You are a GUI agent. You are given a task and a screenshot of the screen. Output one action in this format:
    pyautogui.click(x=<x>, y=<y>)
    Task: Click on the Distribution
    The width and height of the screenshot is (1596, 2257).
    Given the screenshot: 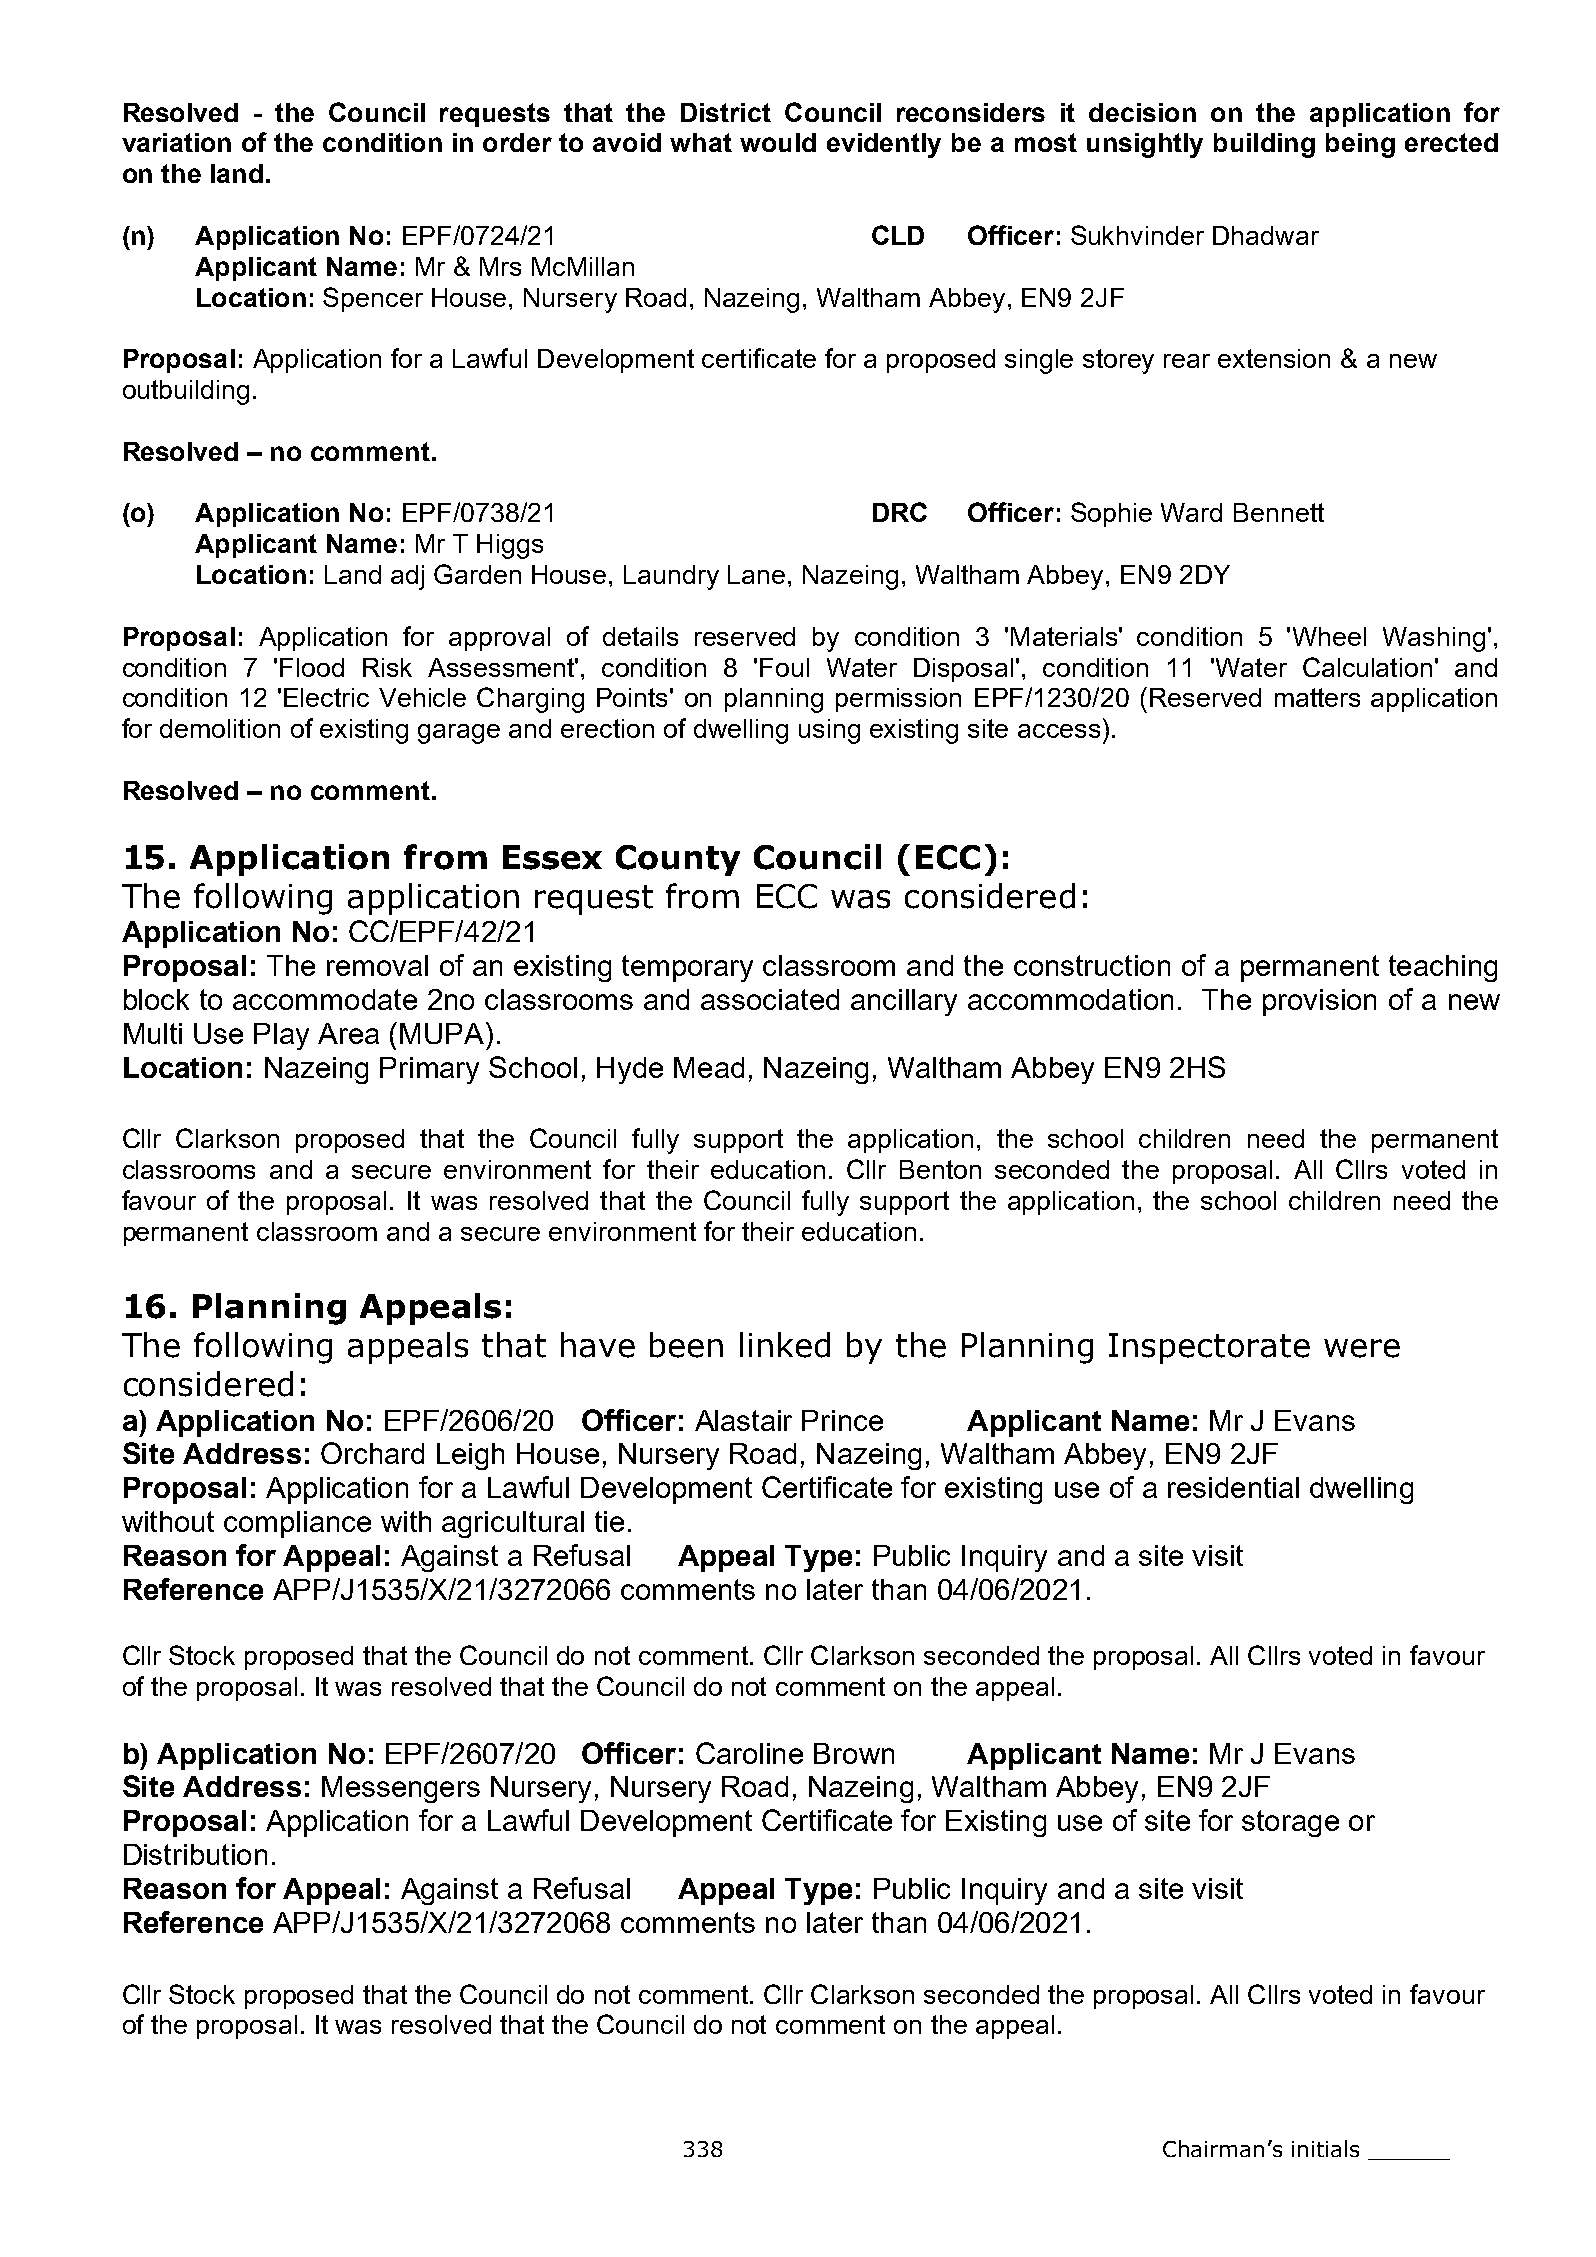 What is the action you would take?
    pyautogui.click(x=195, y=1854)
